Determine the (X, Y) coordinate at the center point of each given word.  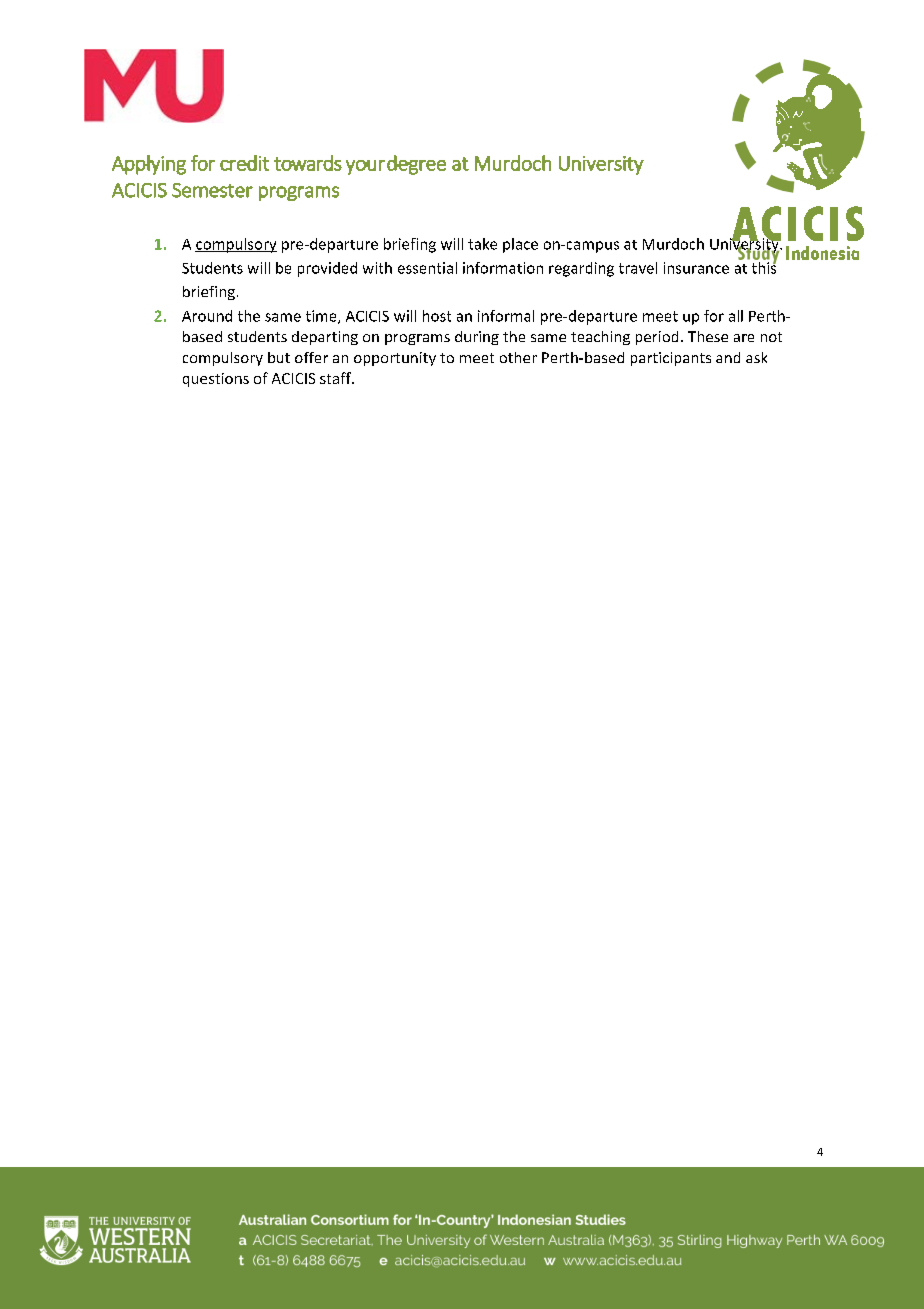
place (520, 245)
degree (416, 165)
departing (325, 338)
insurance (696, 268)
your (365, 167)
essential (427, 268)
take (482, 244)
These (708, 336)
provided (327, 269)
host (437, 316)
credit (244, 163)
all (736, 316)
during (477, 338)
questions (216, 380)
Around (207, 316)
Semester (212, 190)
